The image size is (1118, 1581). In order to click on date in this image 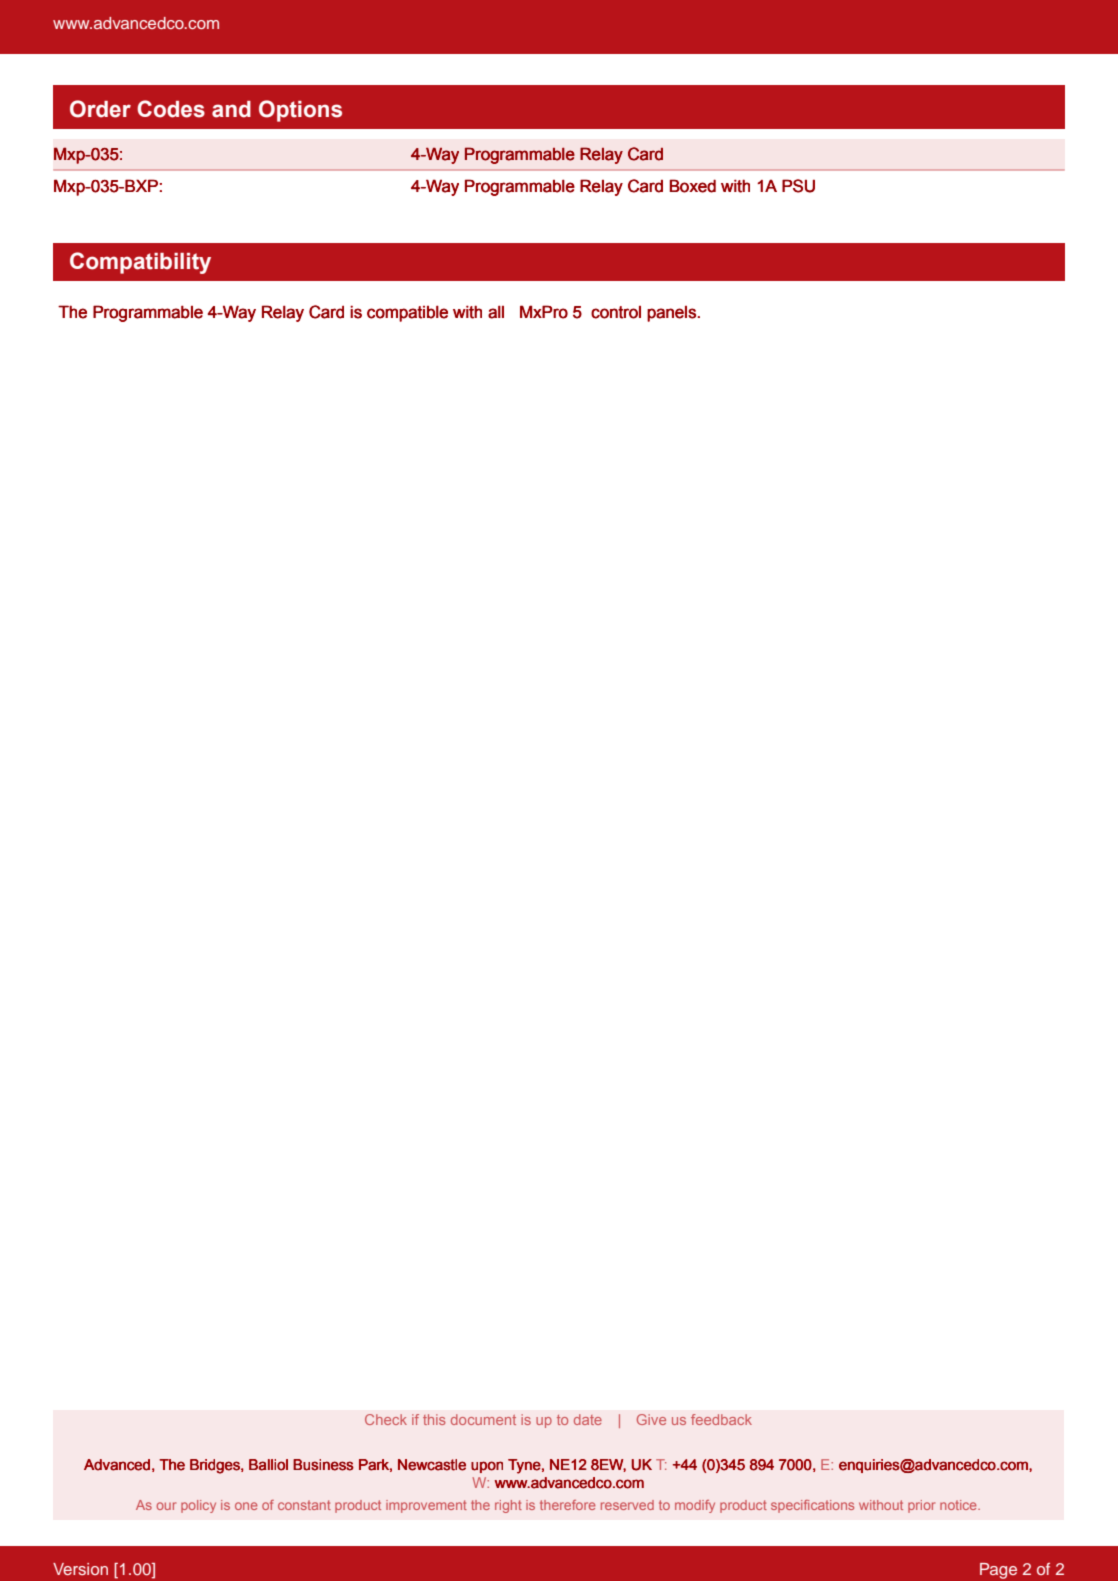, I will do `click(588, 1419)`.
